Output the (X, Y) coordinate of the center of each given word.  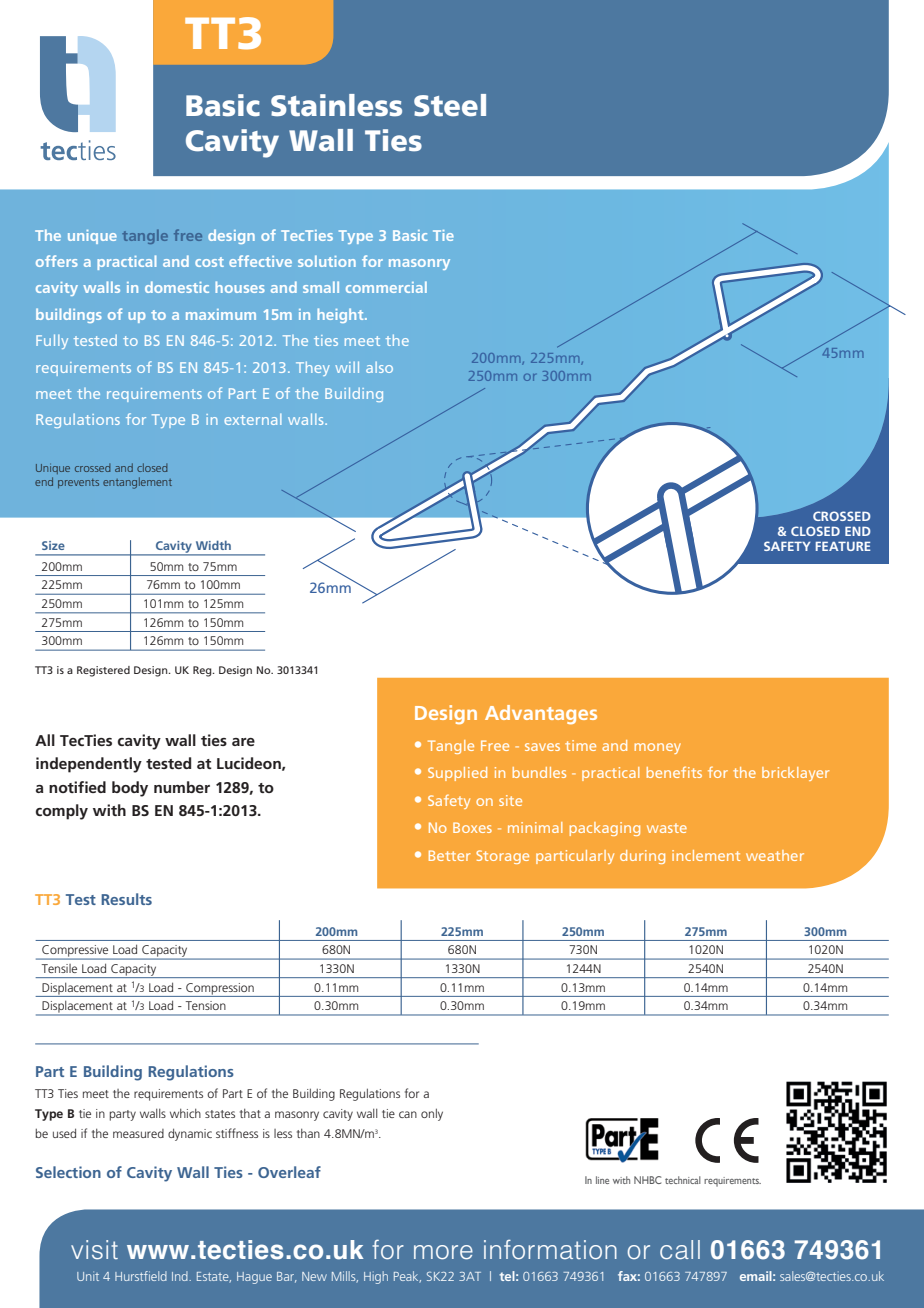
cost (209, 262)
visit (94, 1250)
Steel (450, 105)
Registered (103, 671)
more (443, 1252)
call (680, 1250)
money (658, 748)
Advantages (541, 714)
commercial (386, 287)
